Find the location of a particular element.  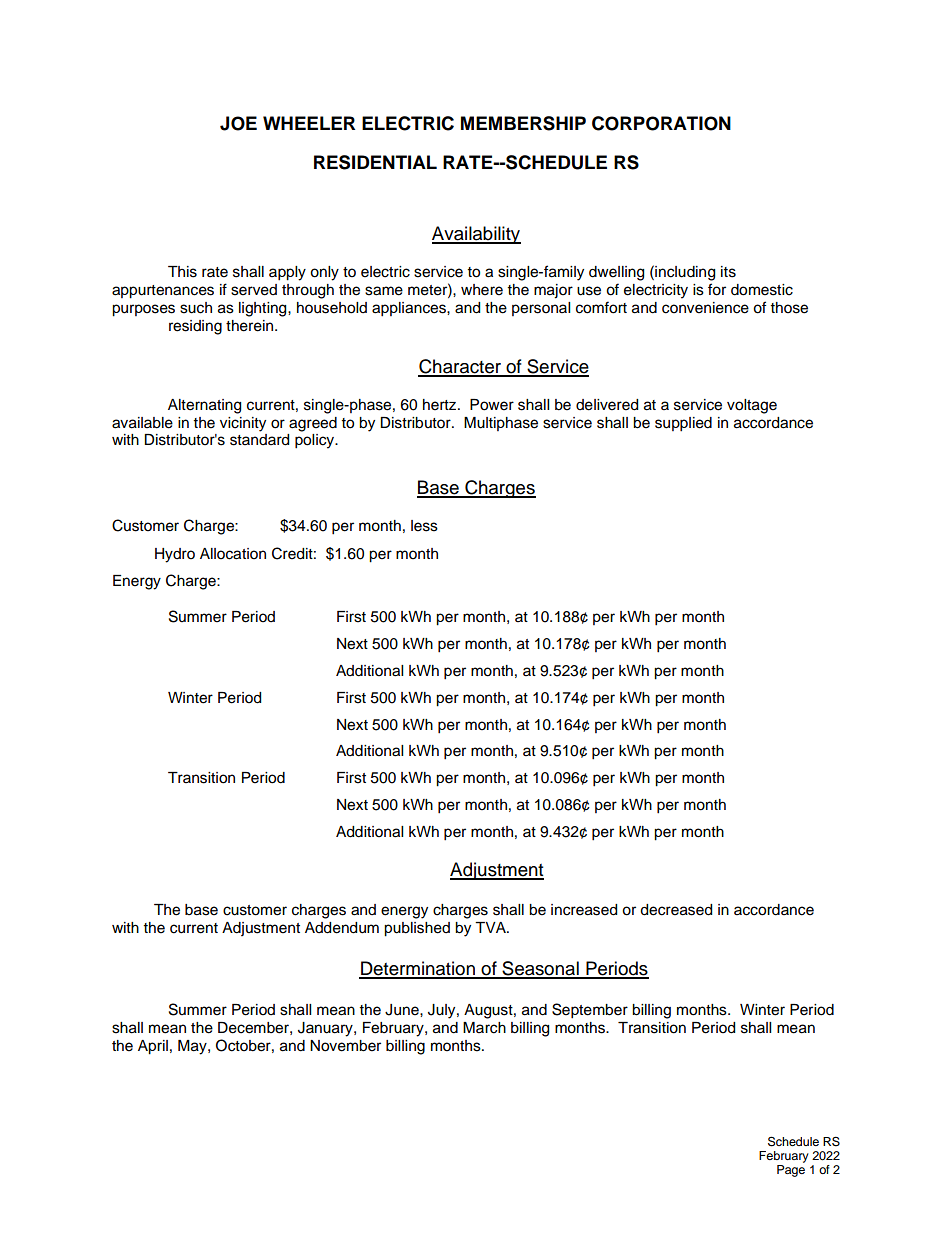

voltage is located at coordinates (752, 406).
